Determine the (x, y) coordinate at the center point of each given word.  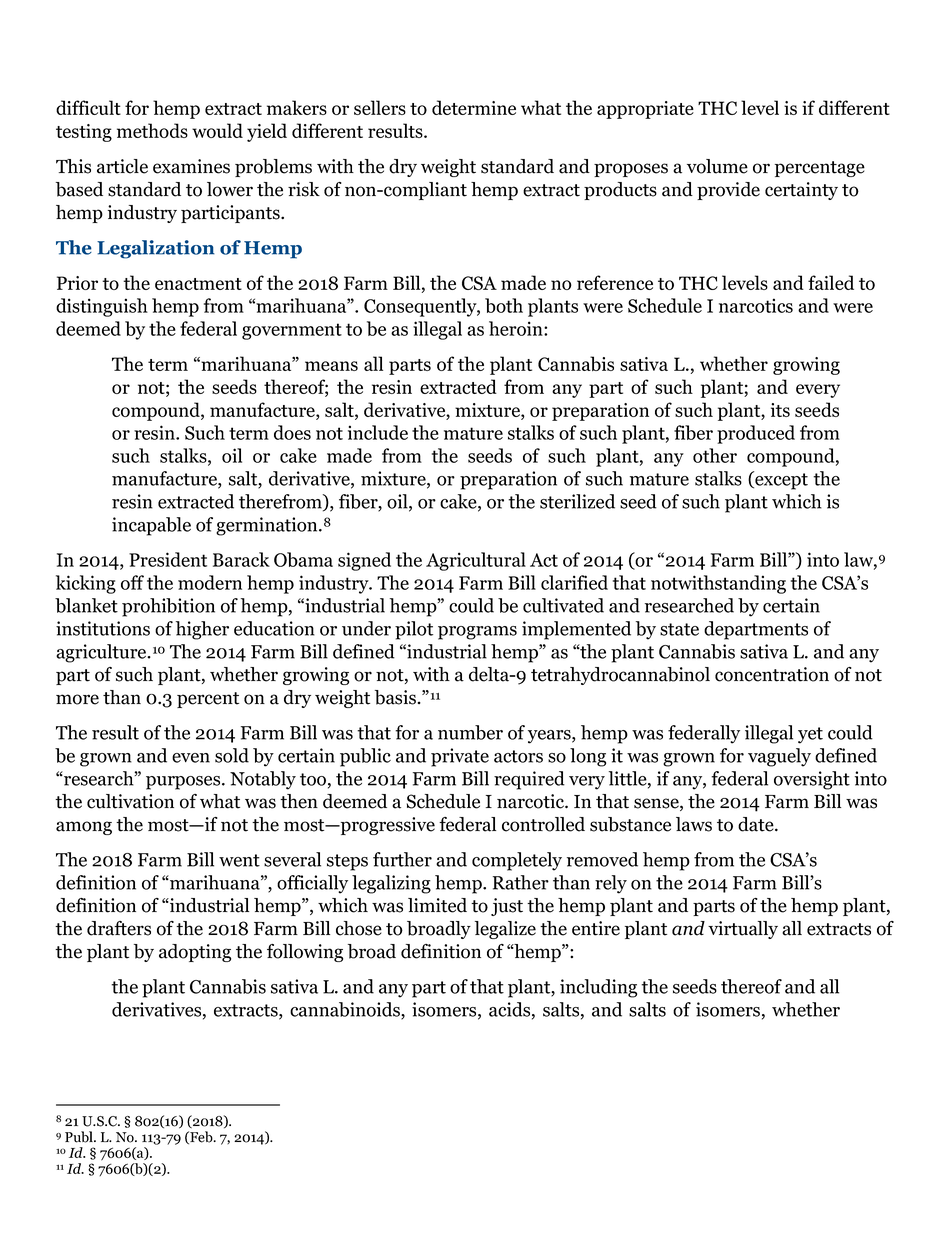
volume (717, 166)
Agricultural (476, 561)
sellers (380, 107)
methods (152, 130)
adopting (195, 953)
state (679, 629)
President (168, 559)
